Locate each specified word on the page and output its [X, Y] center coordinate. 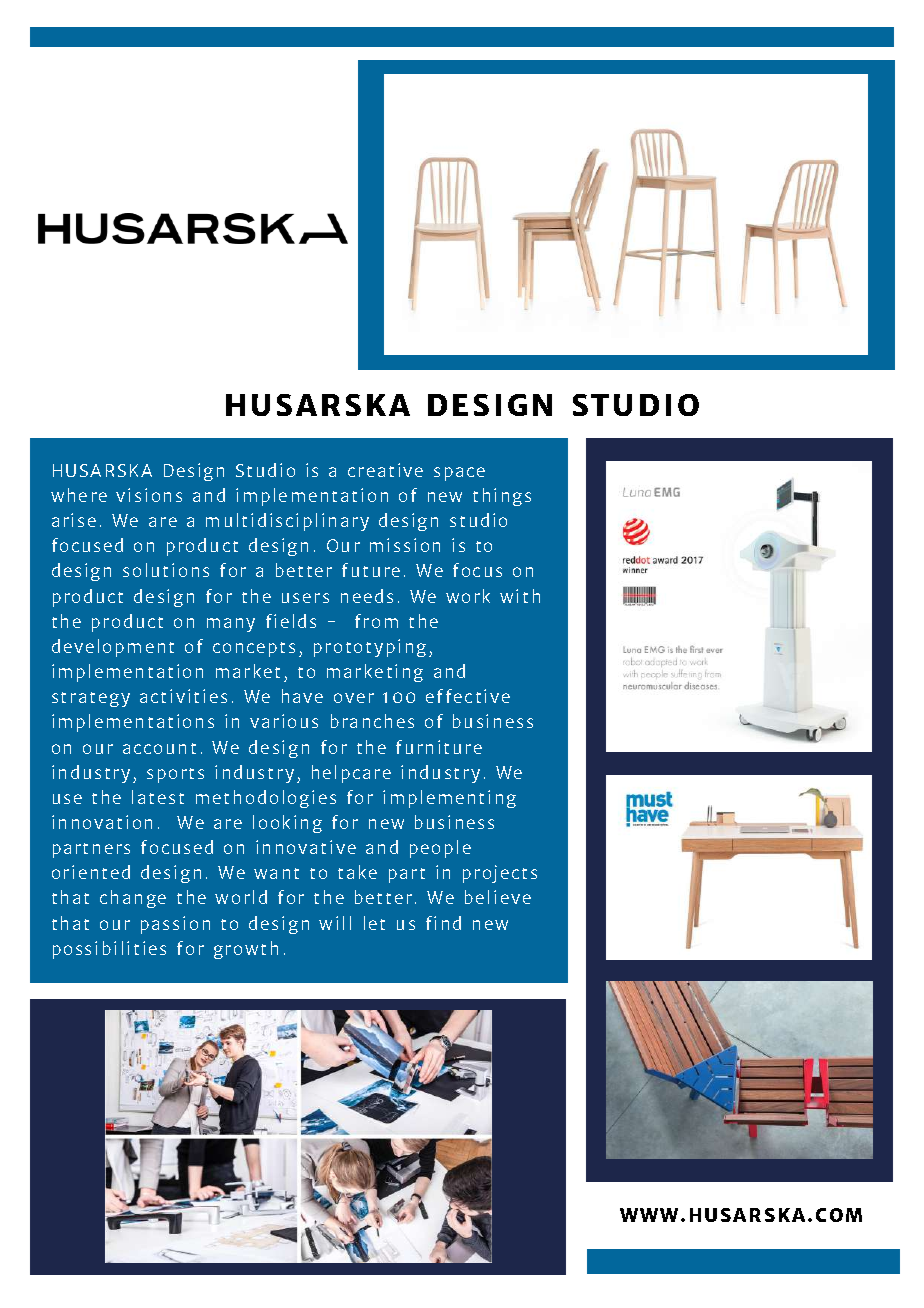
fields [291, 621]
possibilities [109, 950]
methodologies [266, 799]
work [468, 596]
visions [149, 495]
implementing [449, 799]
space [459, 474]
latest [158, 797]
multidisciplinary [287, 522]
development [113, 648]
